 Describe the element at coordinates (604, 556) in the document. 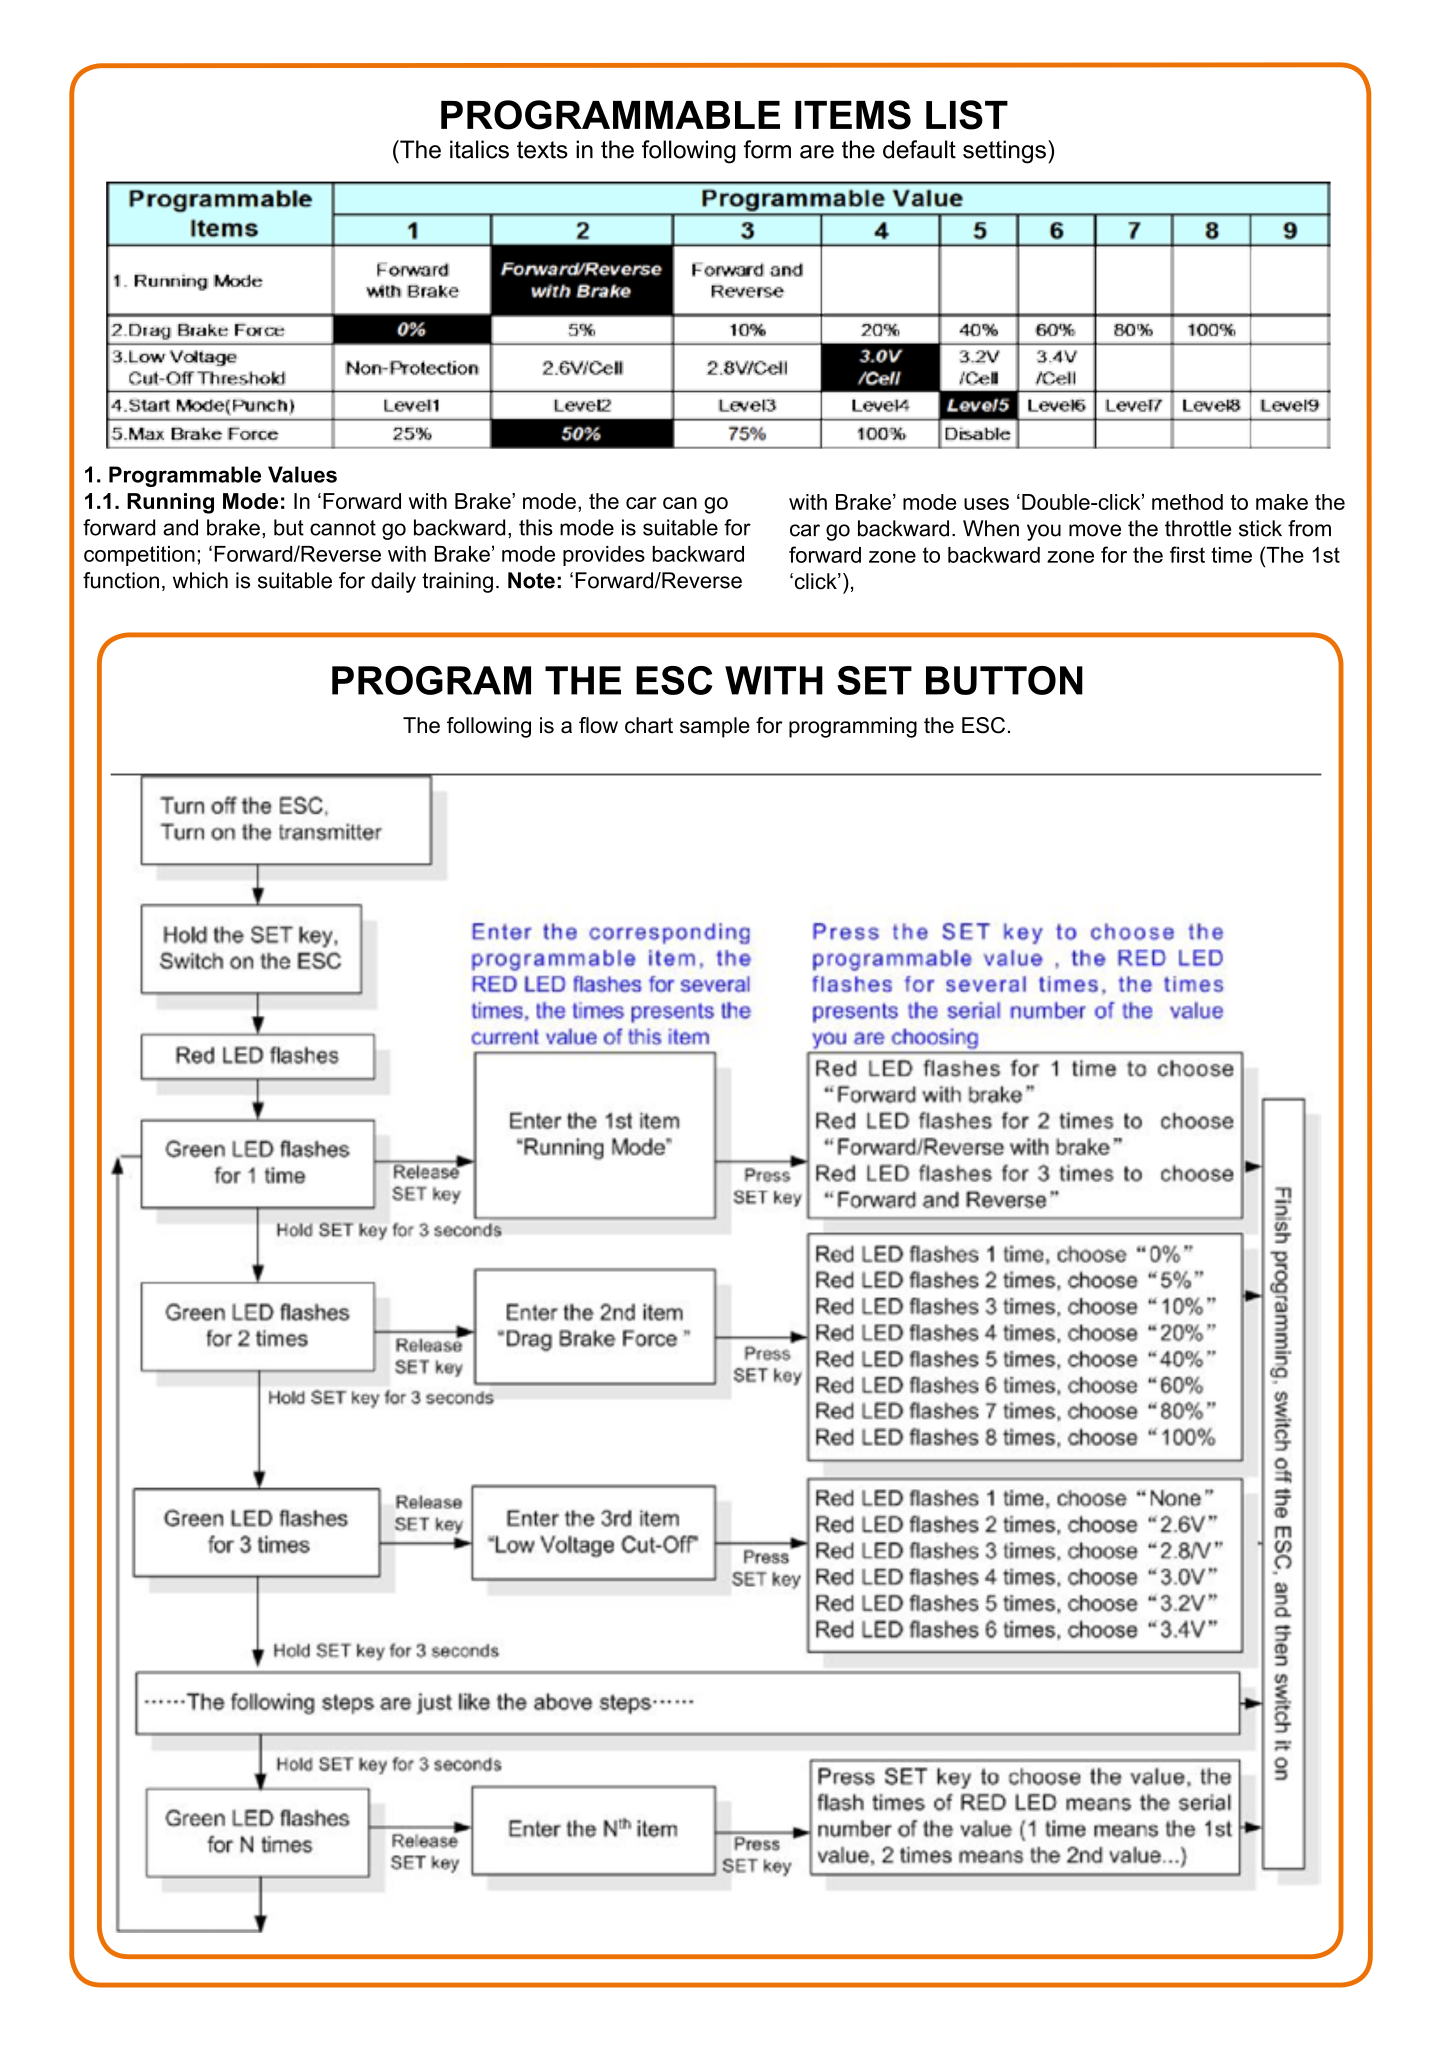

I see `provides` at that location.
